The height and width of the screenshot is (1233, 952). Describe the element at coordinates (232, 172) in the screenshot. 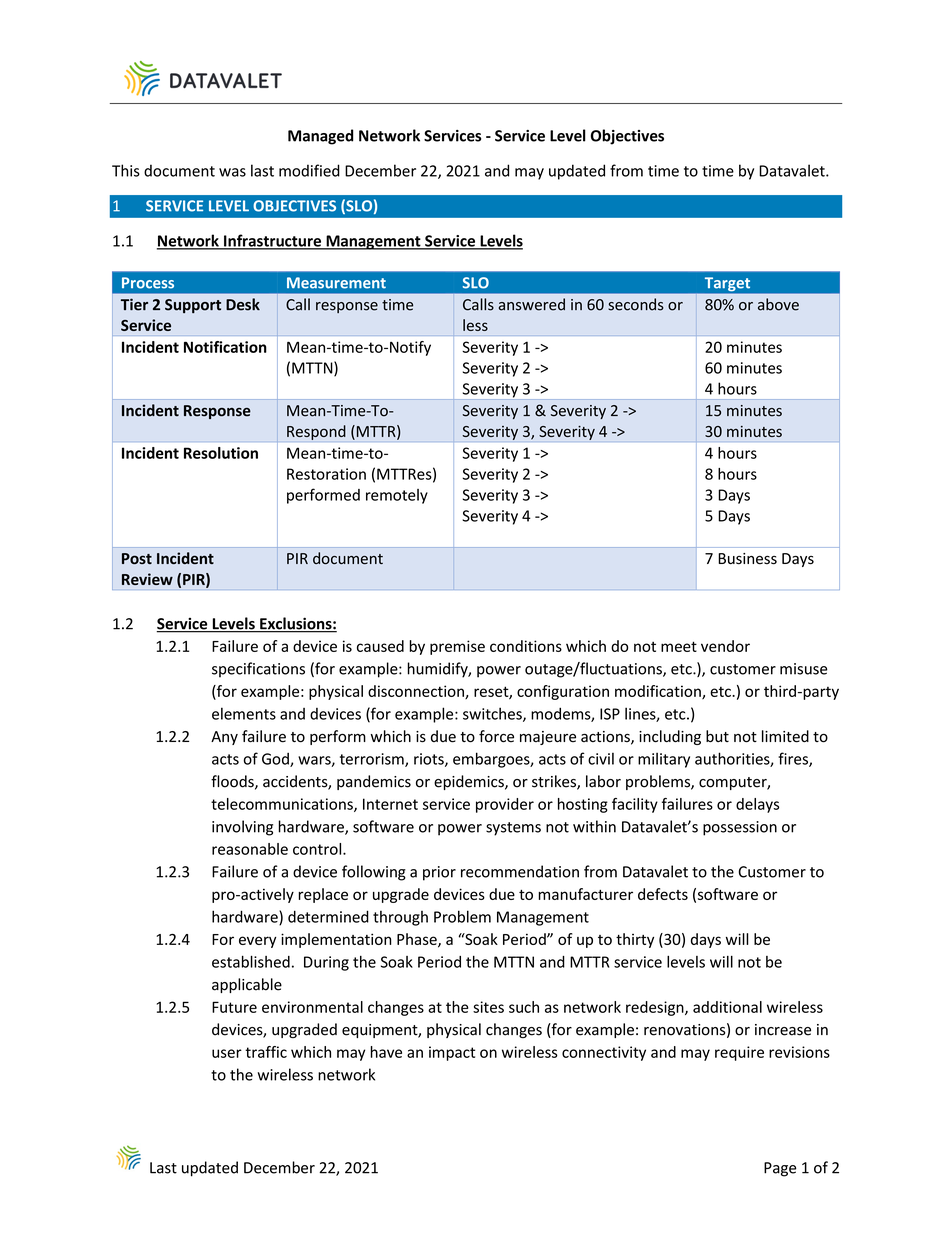

I see `was` at that location.
